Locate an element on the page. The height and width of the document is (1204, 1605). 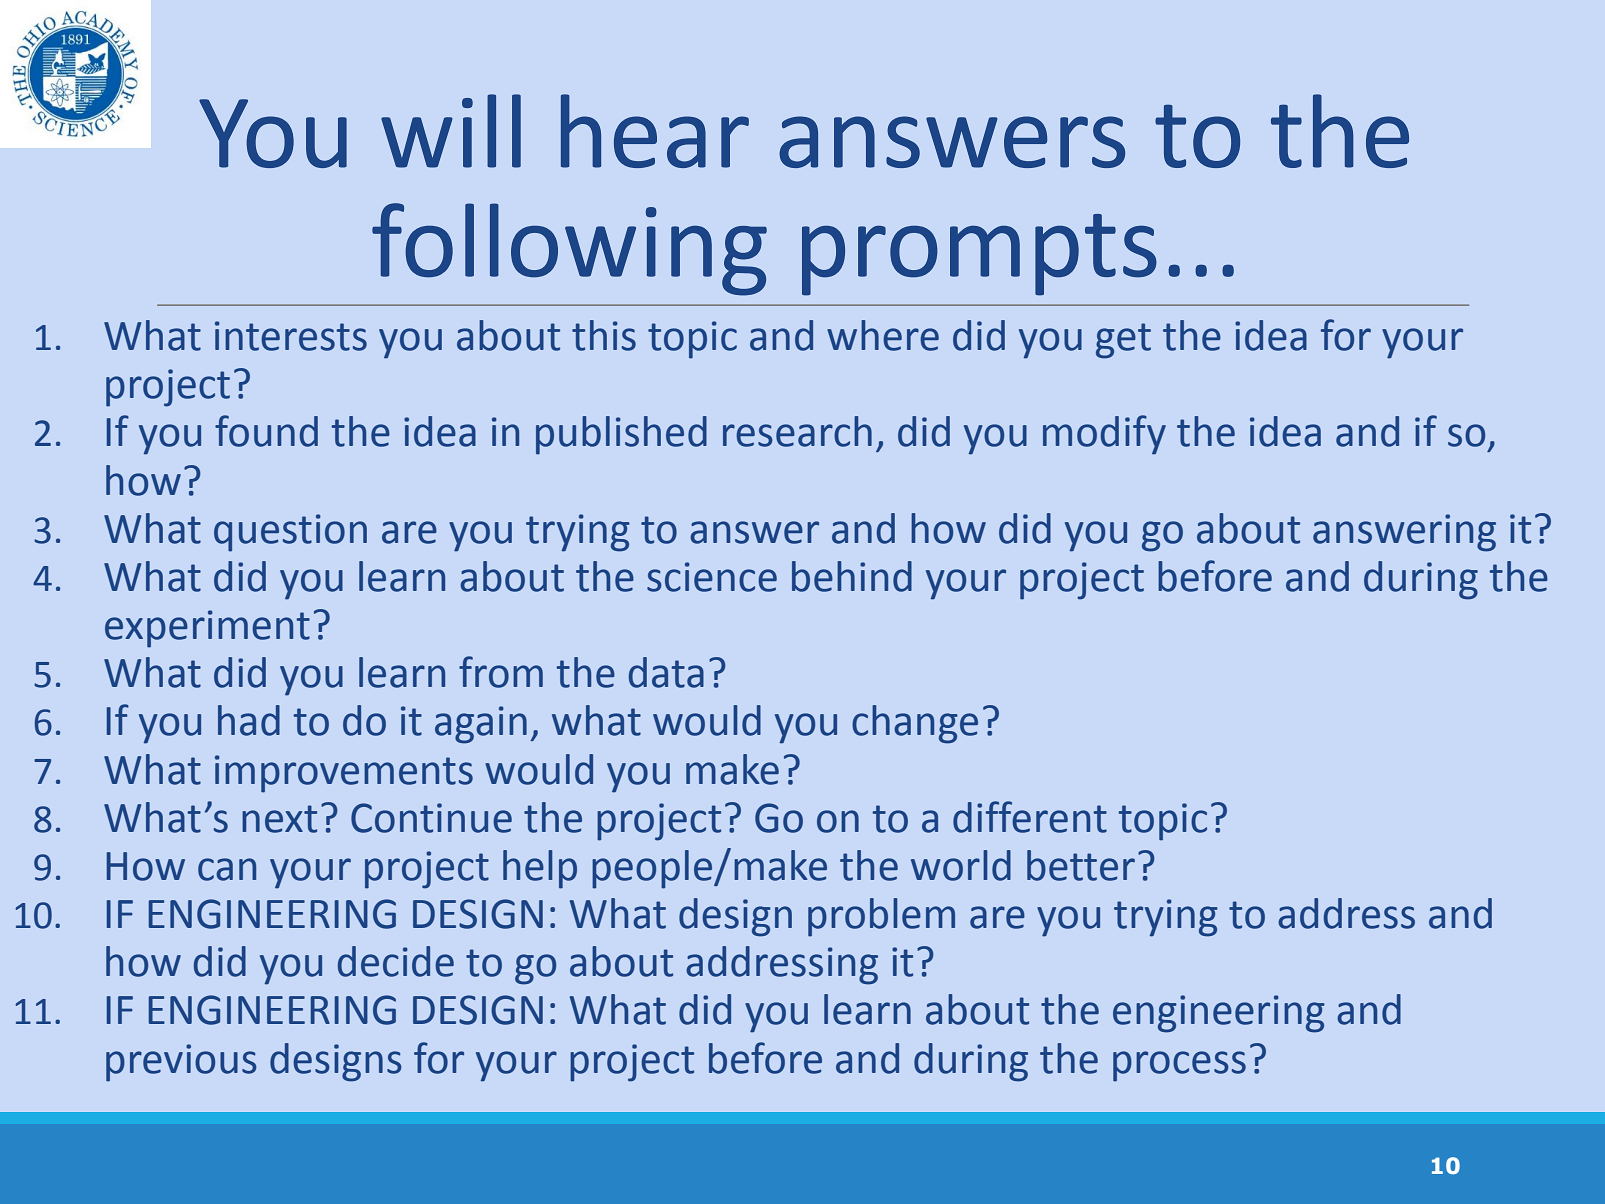
will is located at coordinates (451, 131).
